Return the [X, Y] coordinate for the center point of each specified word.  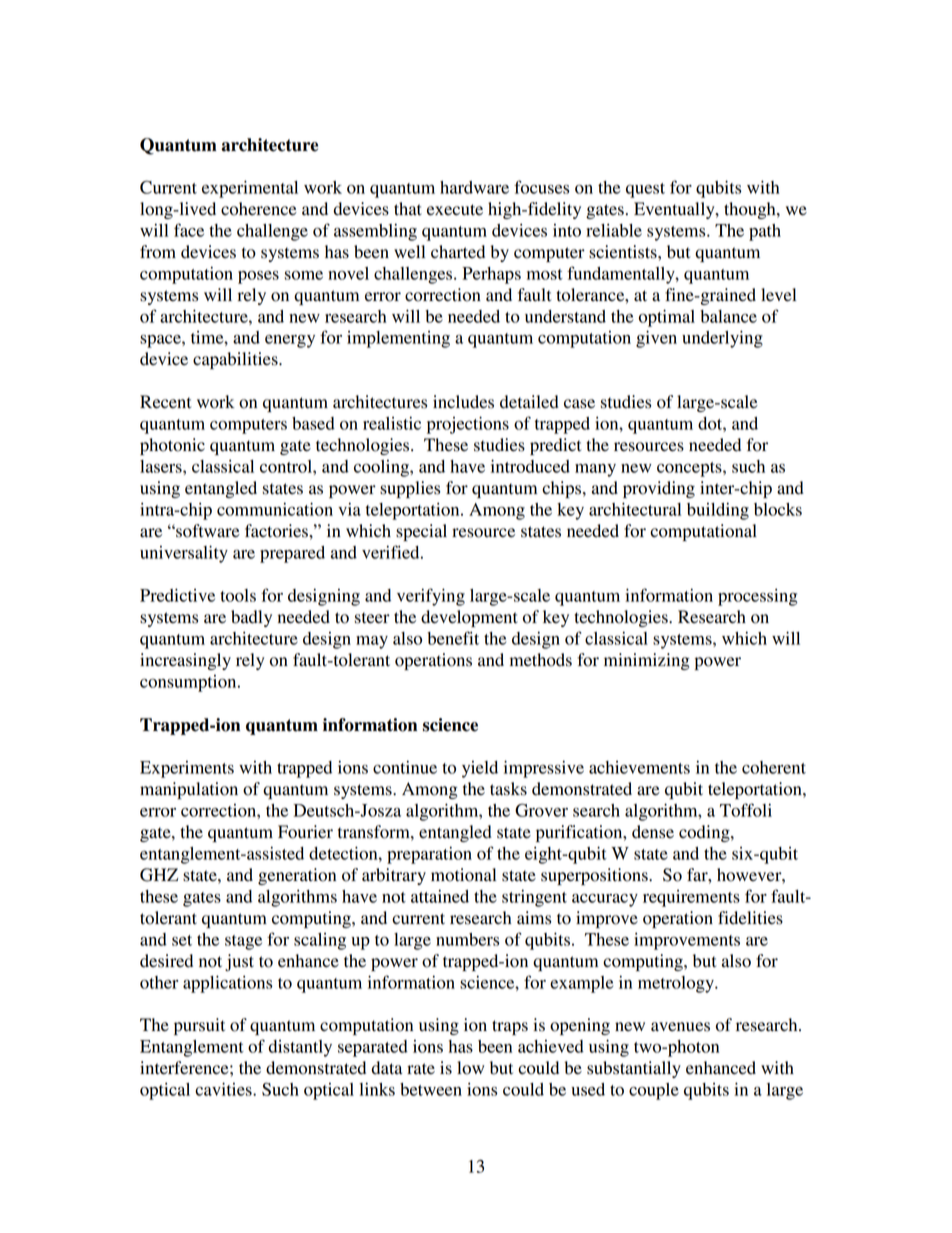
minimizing [647, 661]
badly [251, 618]
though [751, 210]
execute [455, 210]
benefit [453, 638]
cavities [224, 1089]
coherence [259, 209]
